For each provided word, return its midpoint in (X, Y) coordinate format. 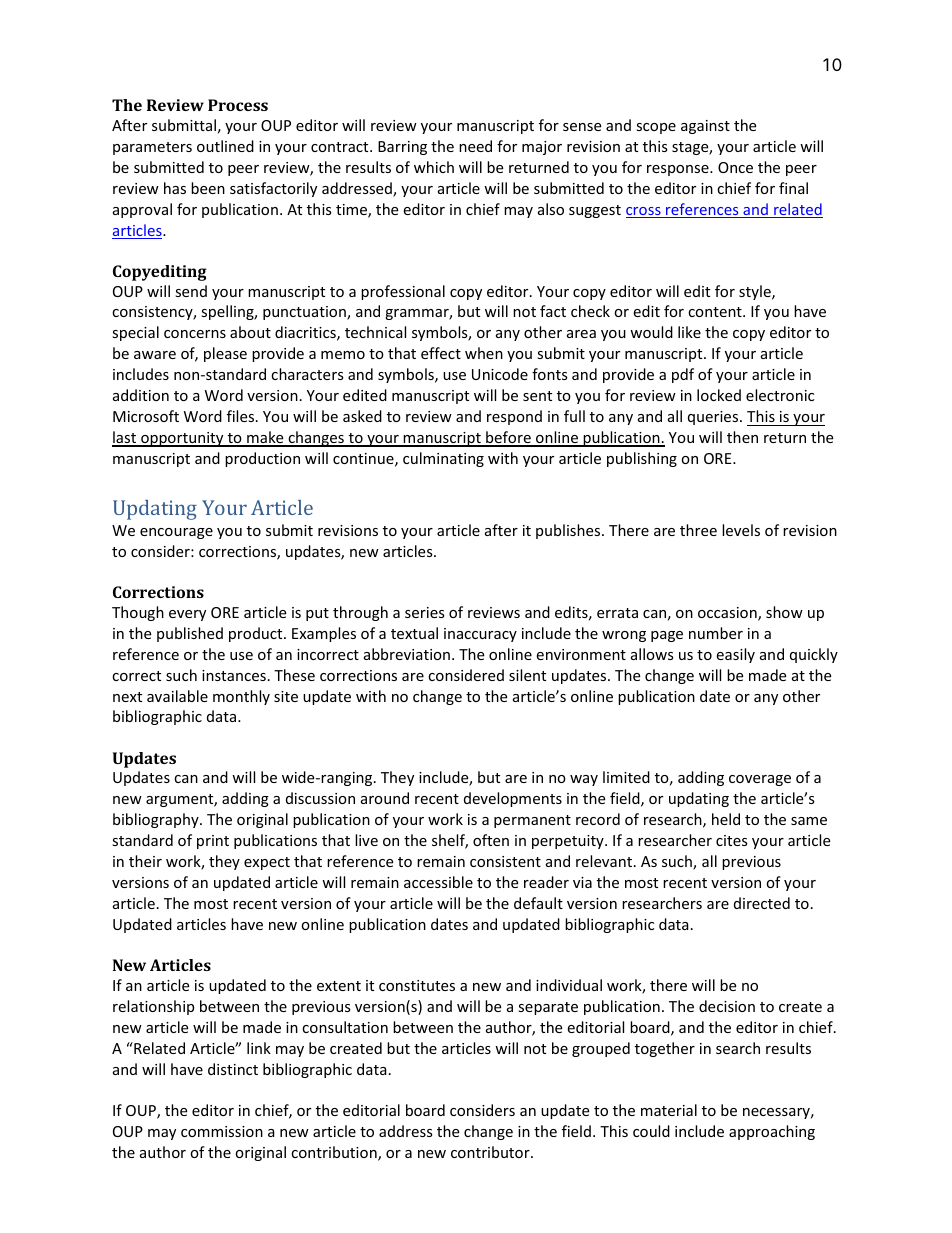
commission (222, 1131)
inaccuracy (480, 635)
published (190, 634)
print (213, 842)
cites (732, 840)
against (705, 127)
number (716, 633)
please (225, 354)
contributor (491, 1152)
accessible (438, 882)
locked (719, 395)
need (475, 146)
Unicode (500, 374)
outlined (225, 146)
